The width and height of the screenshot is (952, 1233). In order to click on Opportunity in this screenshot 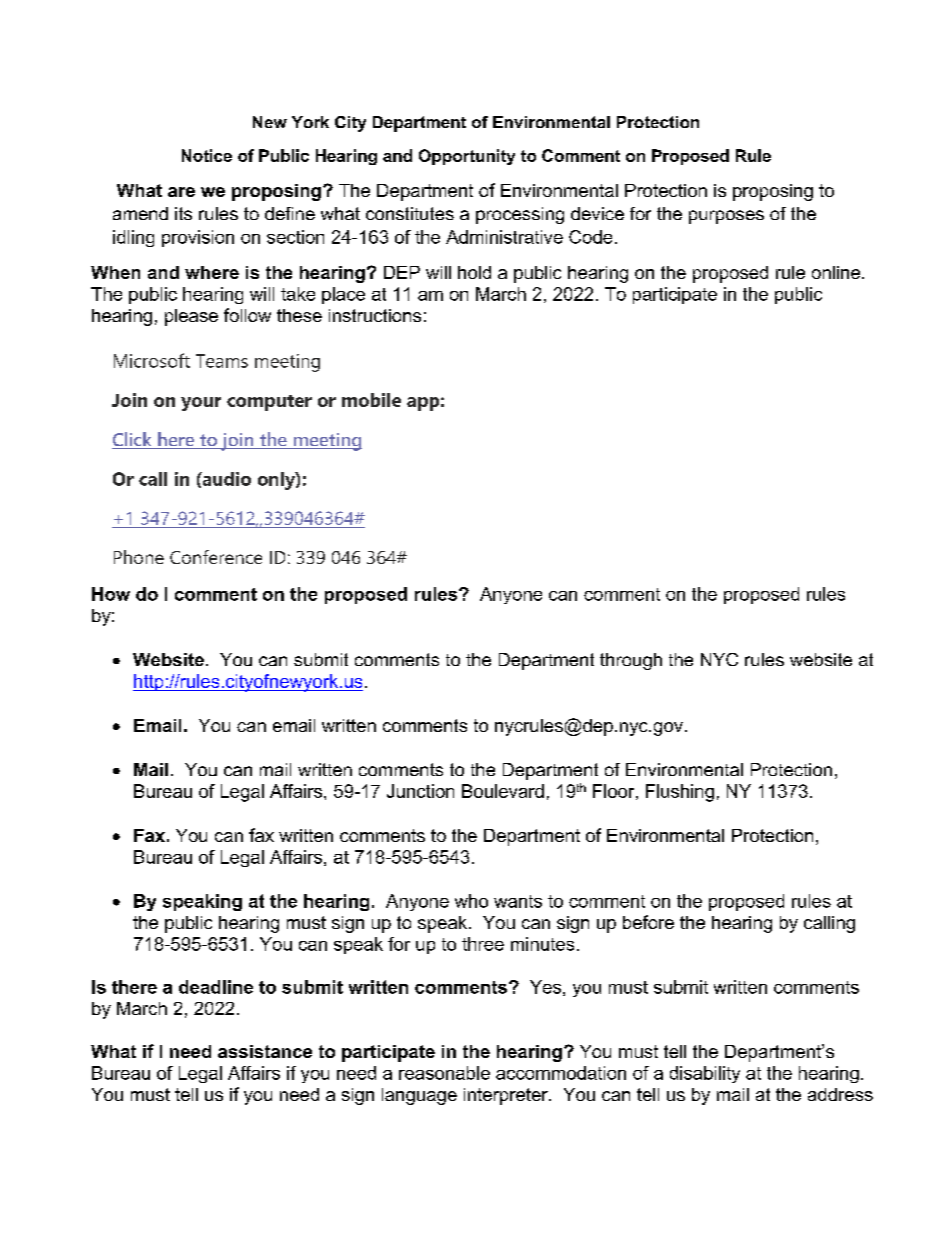, I will do `click(467, 157)`.
